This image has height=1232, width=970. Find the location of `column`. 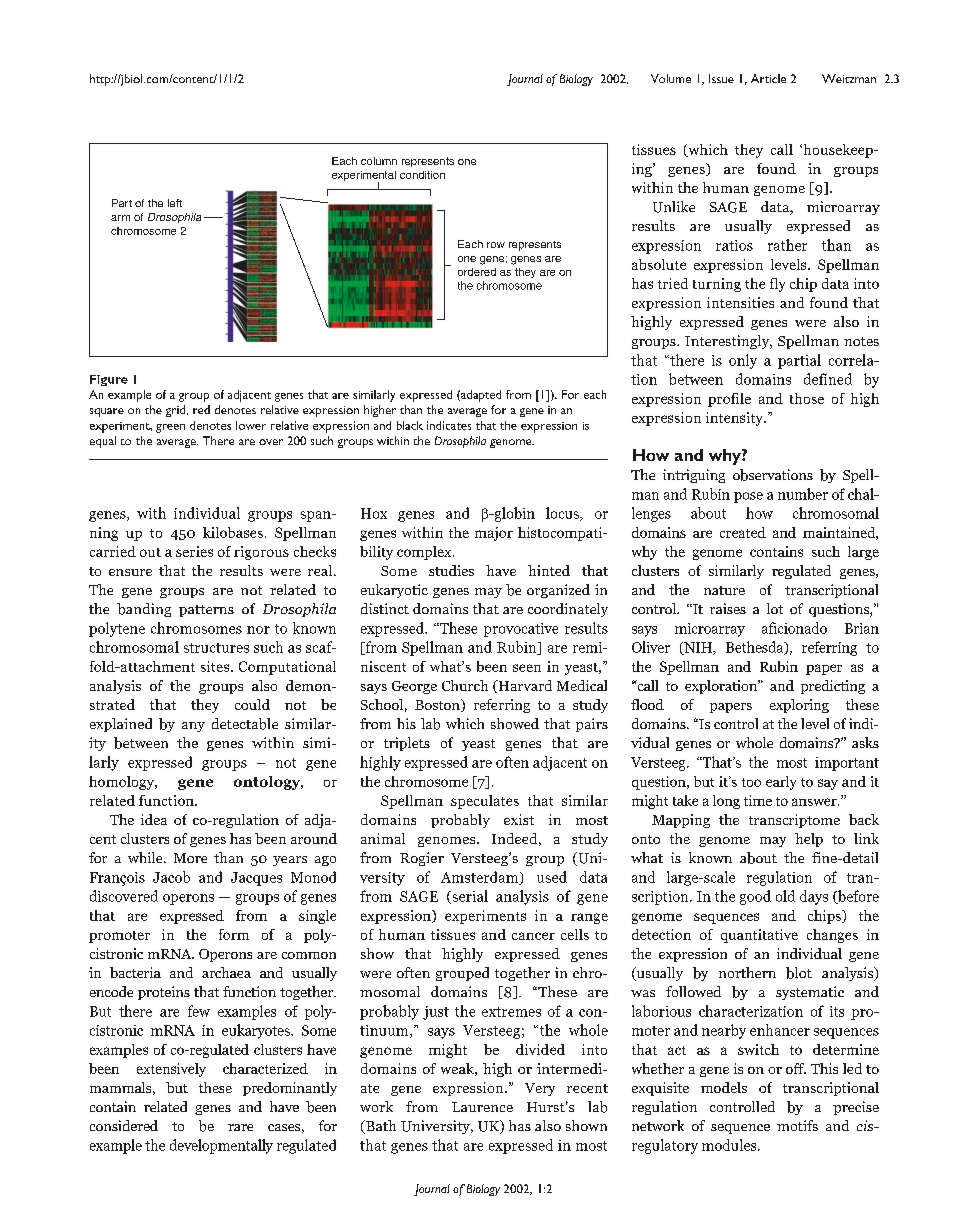

column is located at coordinates (379, 161).
